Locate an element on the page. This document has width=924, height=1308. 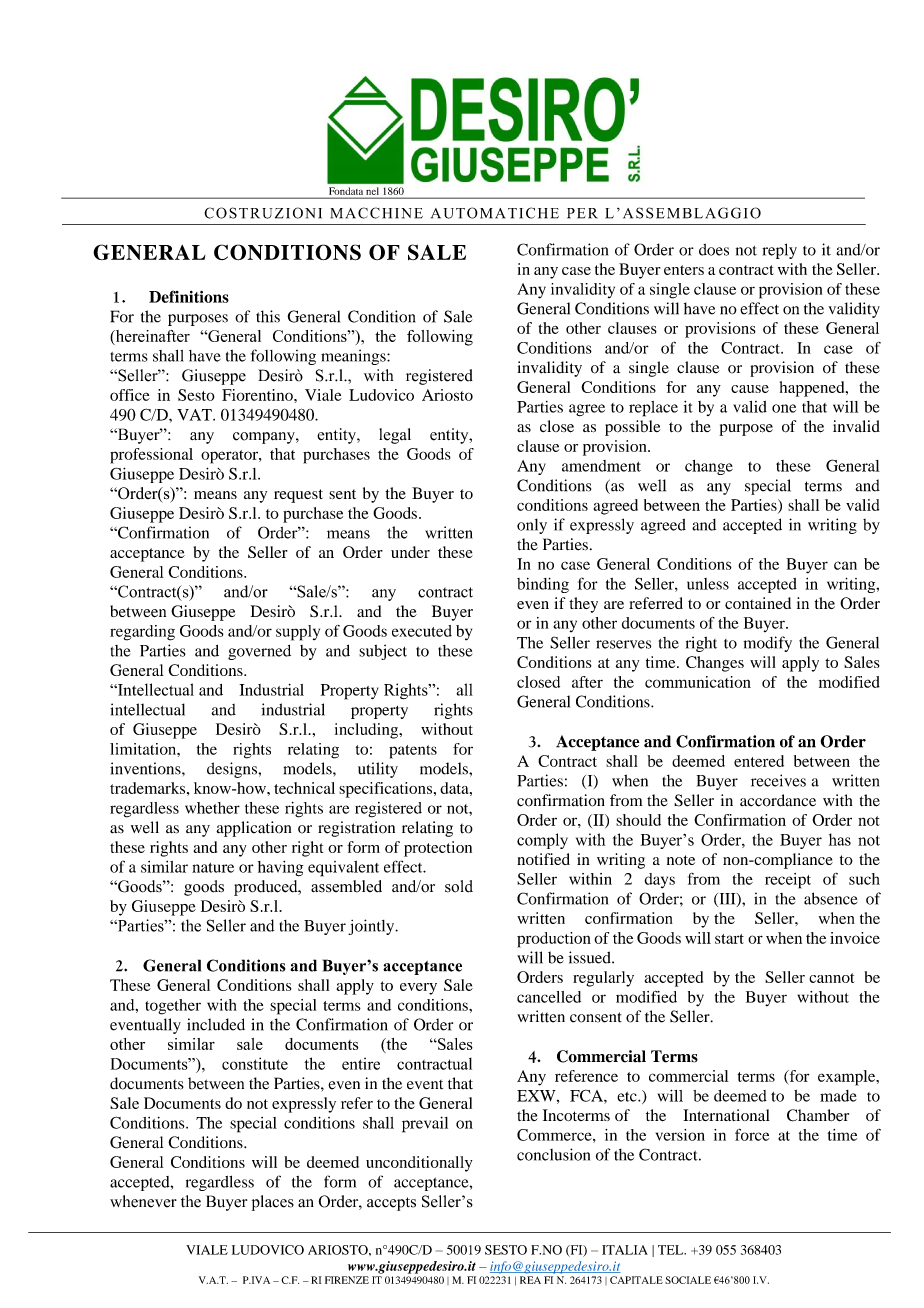
places is located at coordinates (273, 1203).
